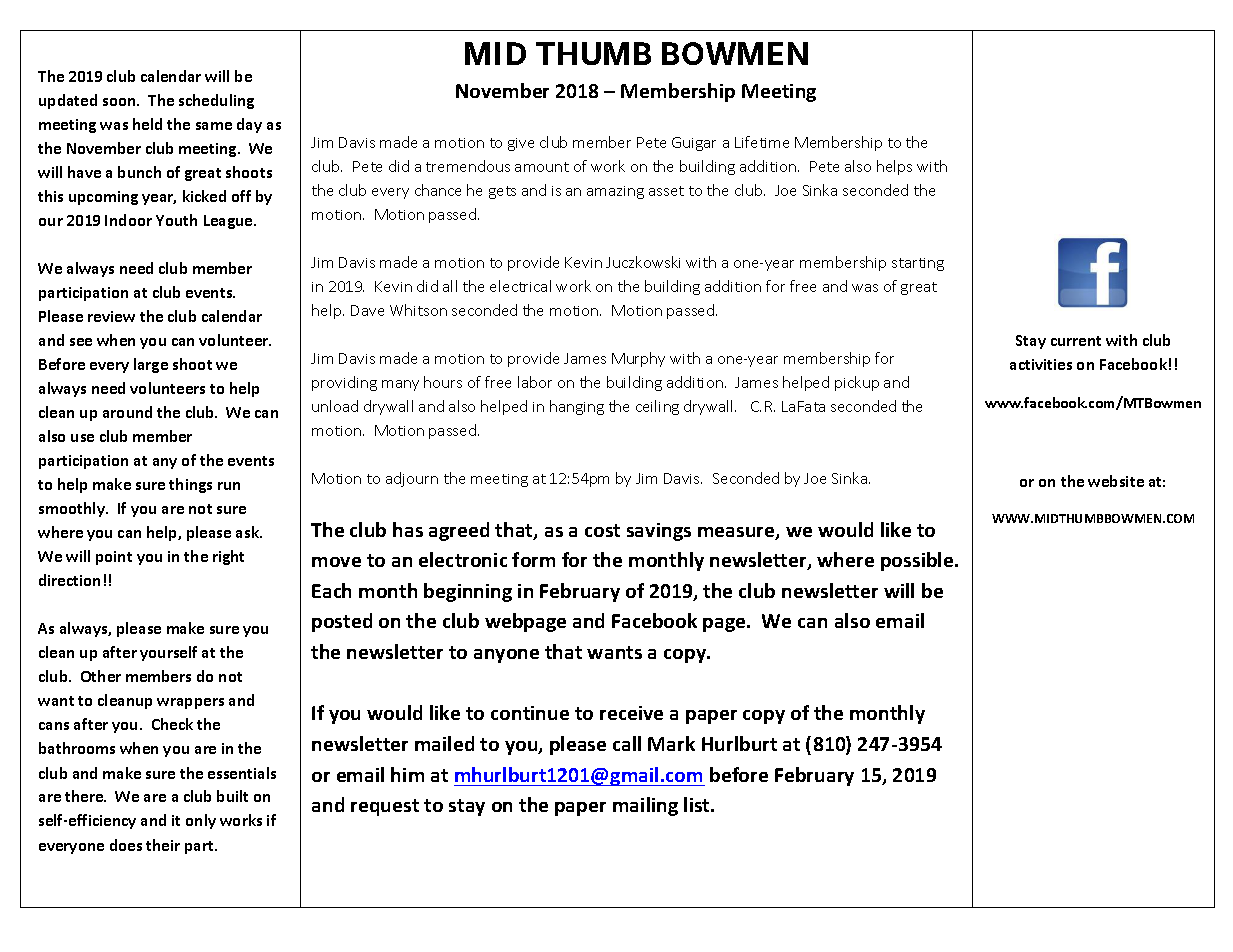  What do you see at coordinates (190, 485) in the document?
I see `things` at bounding box center [190, 485].
